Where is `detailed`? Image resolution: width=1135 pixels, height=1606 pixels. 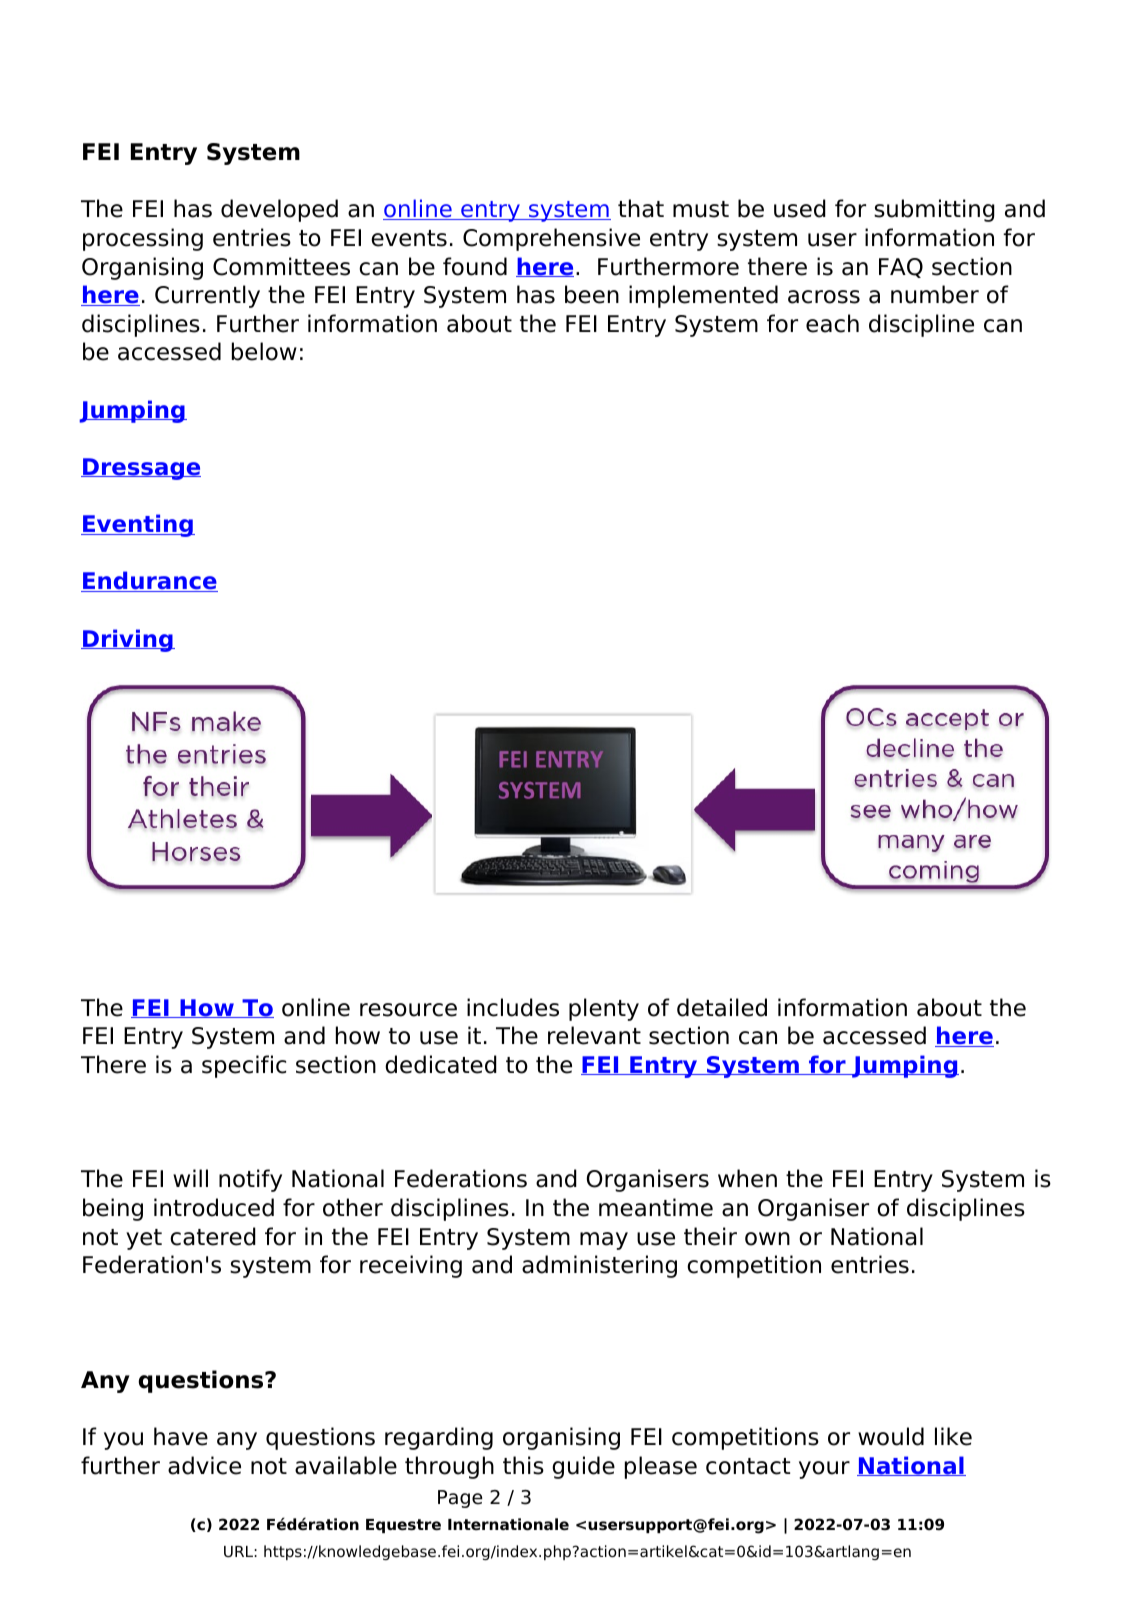
detailed is located at coordinates (722, 1007).
